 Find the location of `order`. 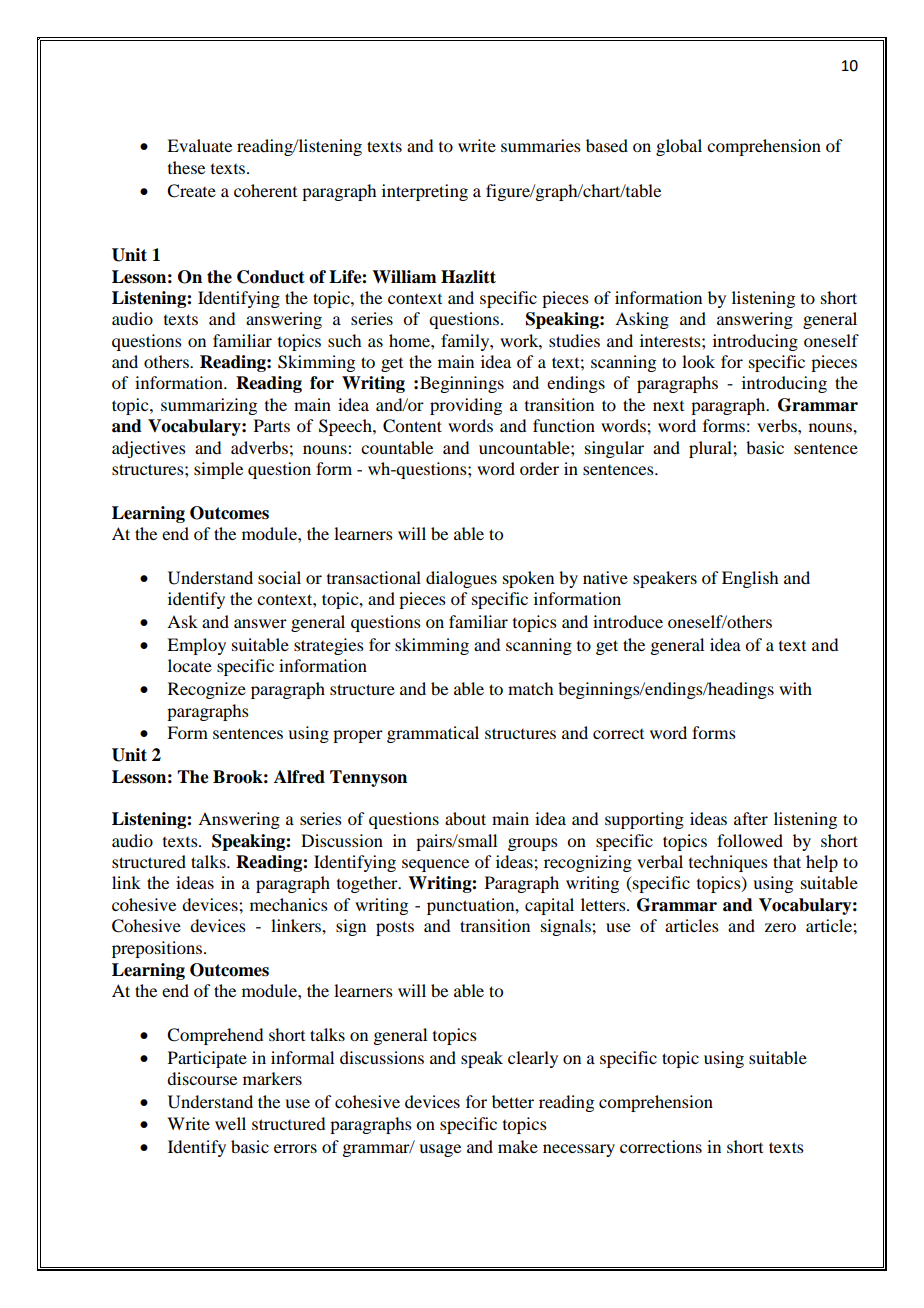

order is located at coordinates (539, 468).
